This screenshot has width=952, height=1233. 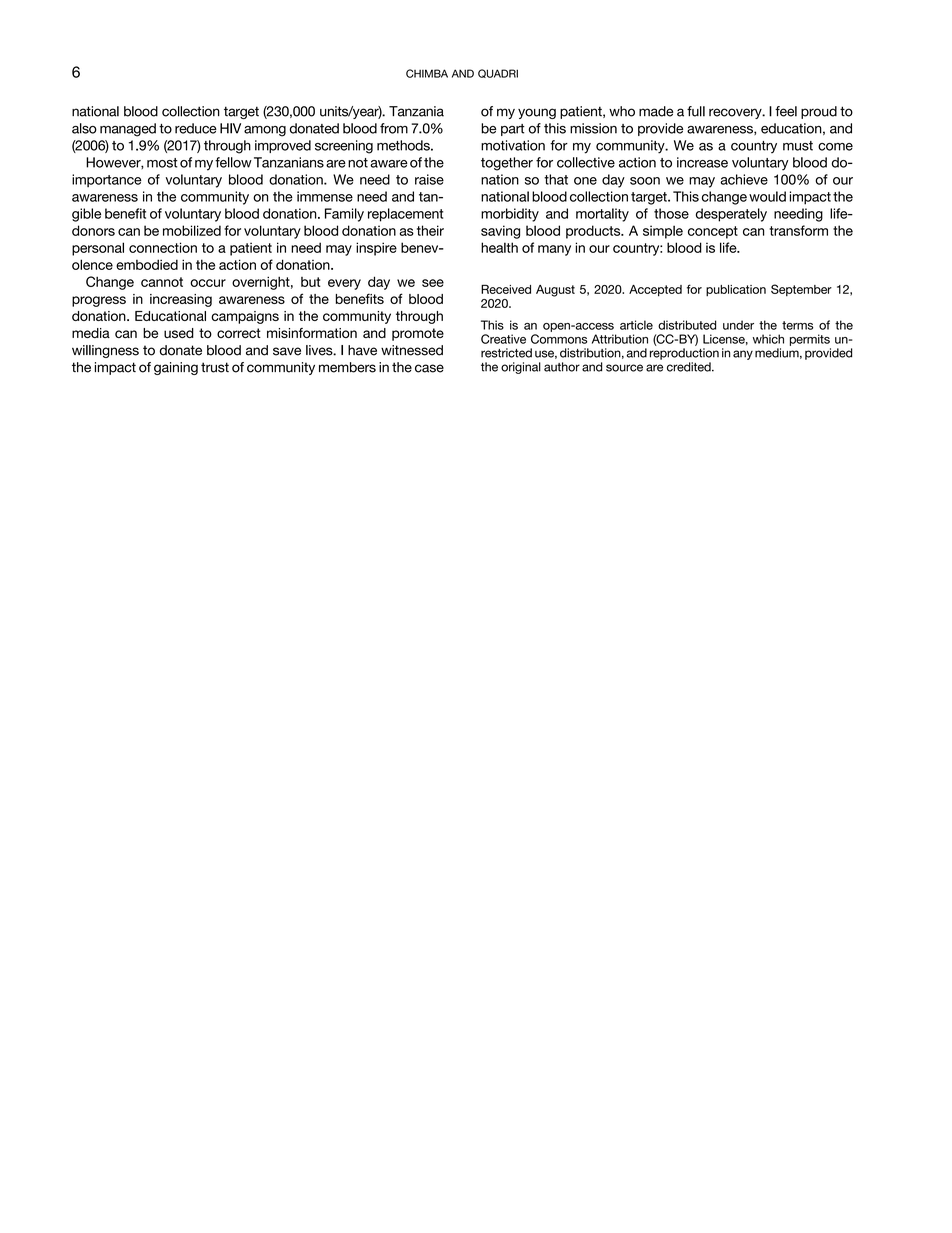 I want to click on case, so click(x=429, y=368).
